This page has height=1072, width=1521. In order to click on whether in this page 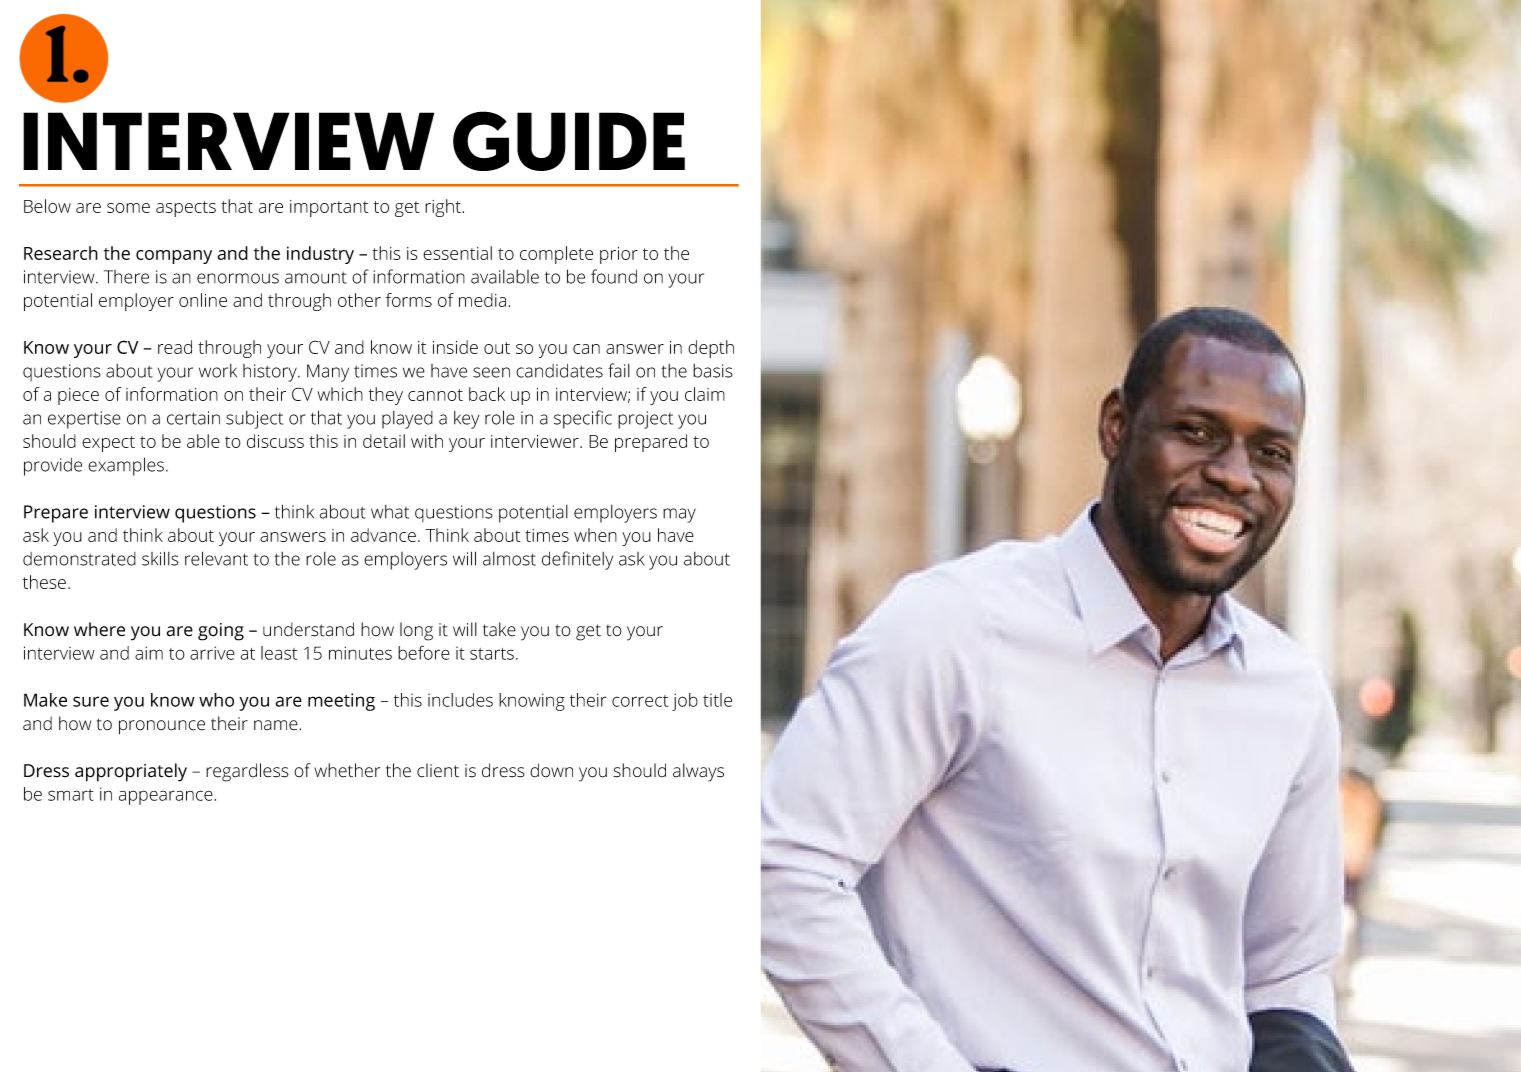, I will do `click(347, 770)`.
